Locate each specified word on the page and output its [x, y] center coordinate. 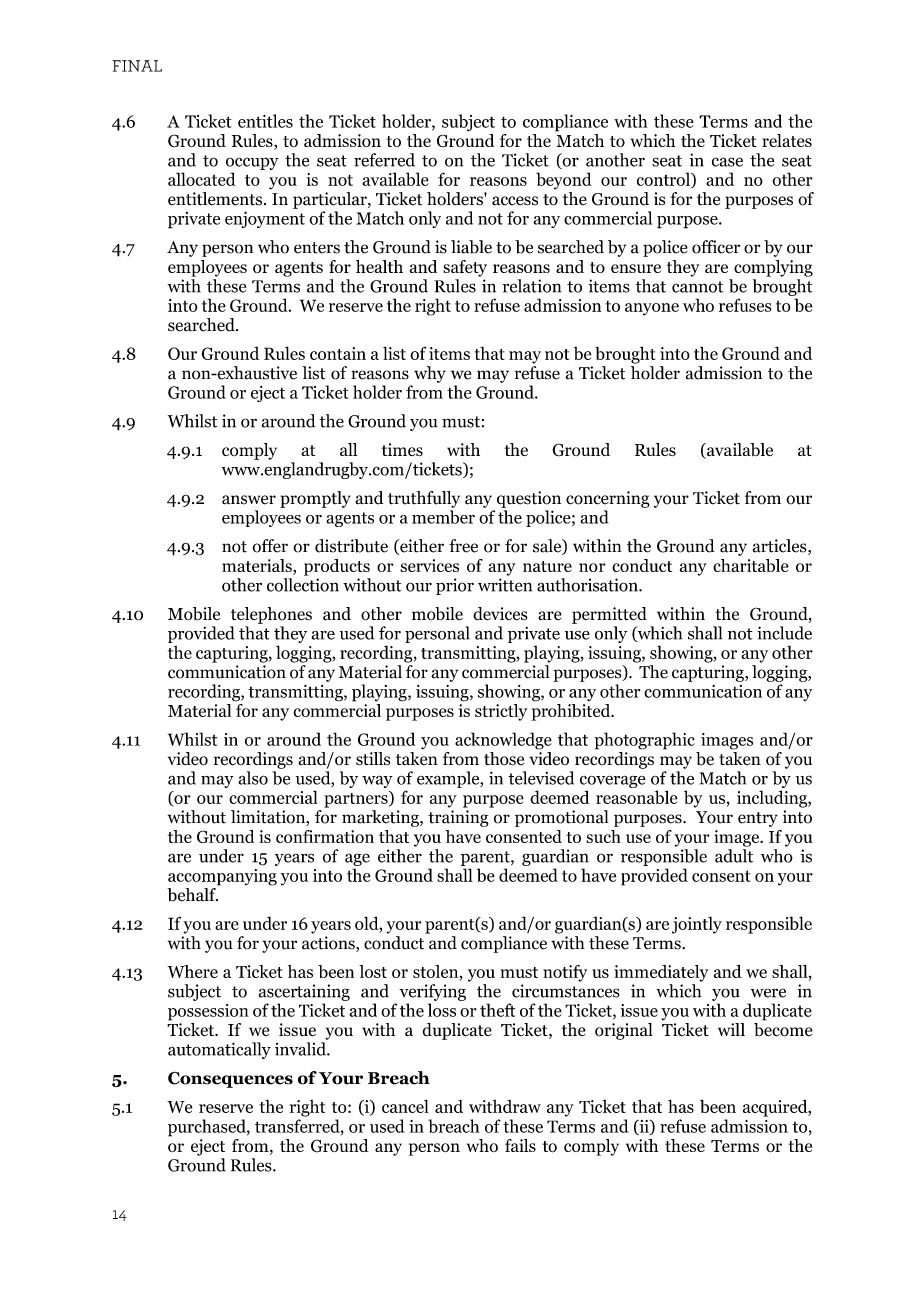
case [727, 162]
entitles [265, 121]
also [253, 778]
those [504, 759]
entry [758, 819]
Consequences [230, 1079]
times [402, 449]
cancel [405, 1106]
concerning [608, 499]
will [731, 1029]
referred [384, 160]
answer [249, 500]
